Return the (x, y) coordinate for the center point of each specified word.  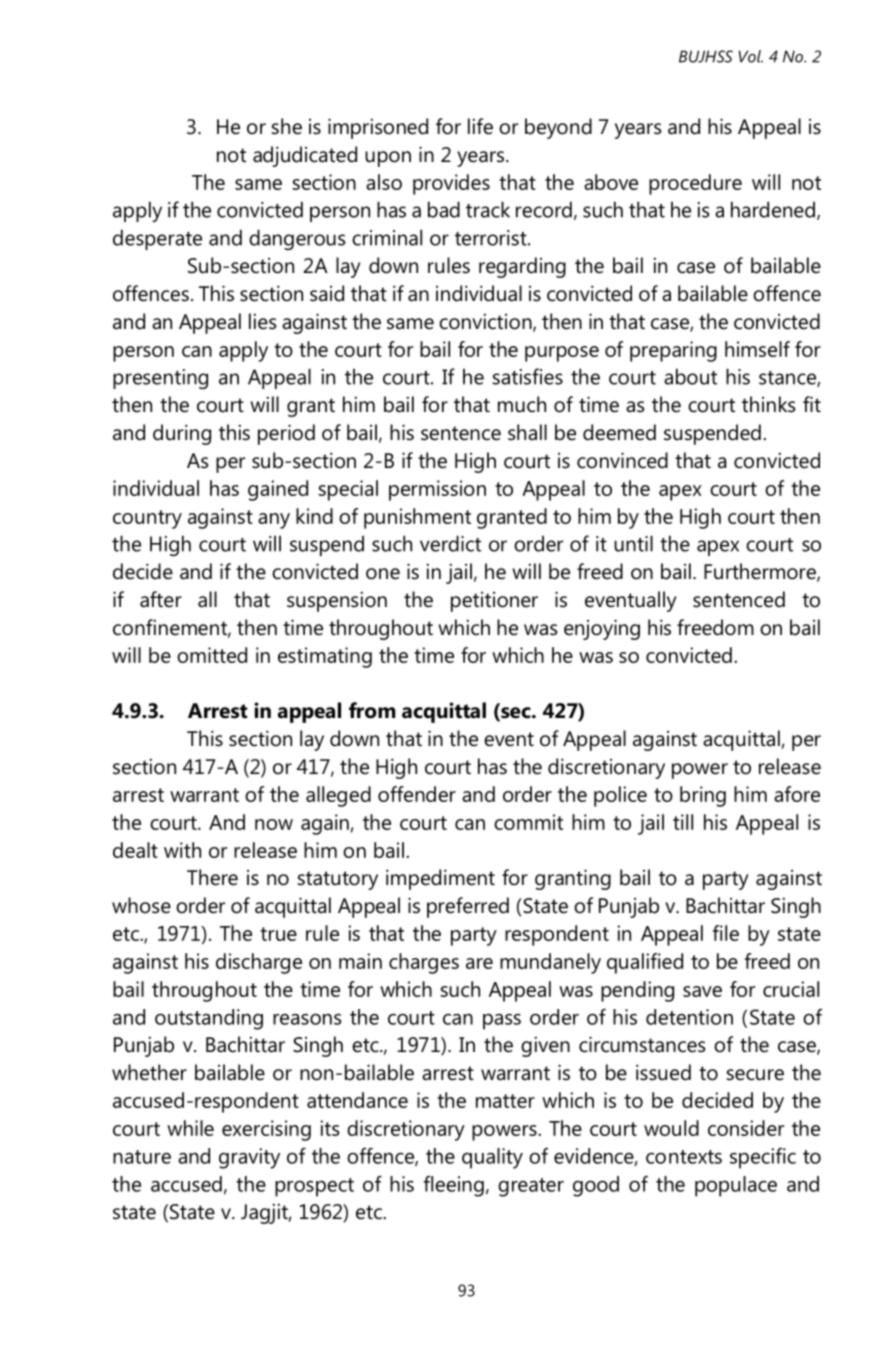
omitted (212, 655)
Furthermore (761, 572)
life (480, 126)
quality (492, 1158)
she (287, 126)
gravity (249, 1158)
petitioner (494, 602)
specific (763, 1158)
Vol (751, 56)
